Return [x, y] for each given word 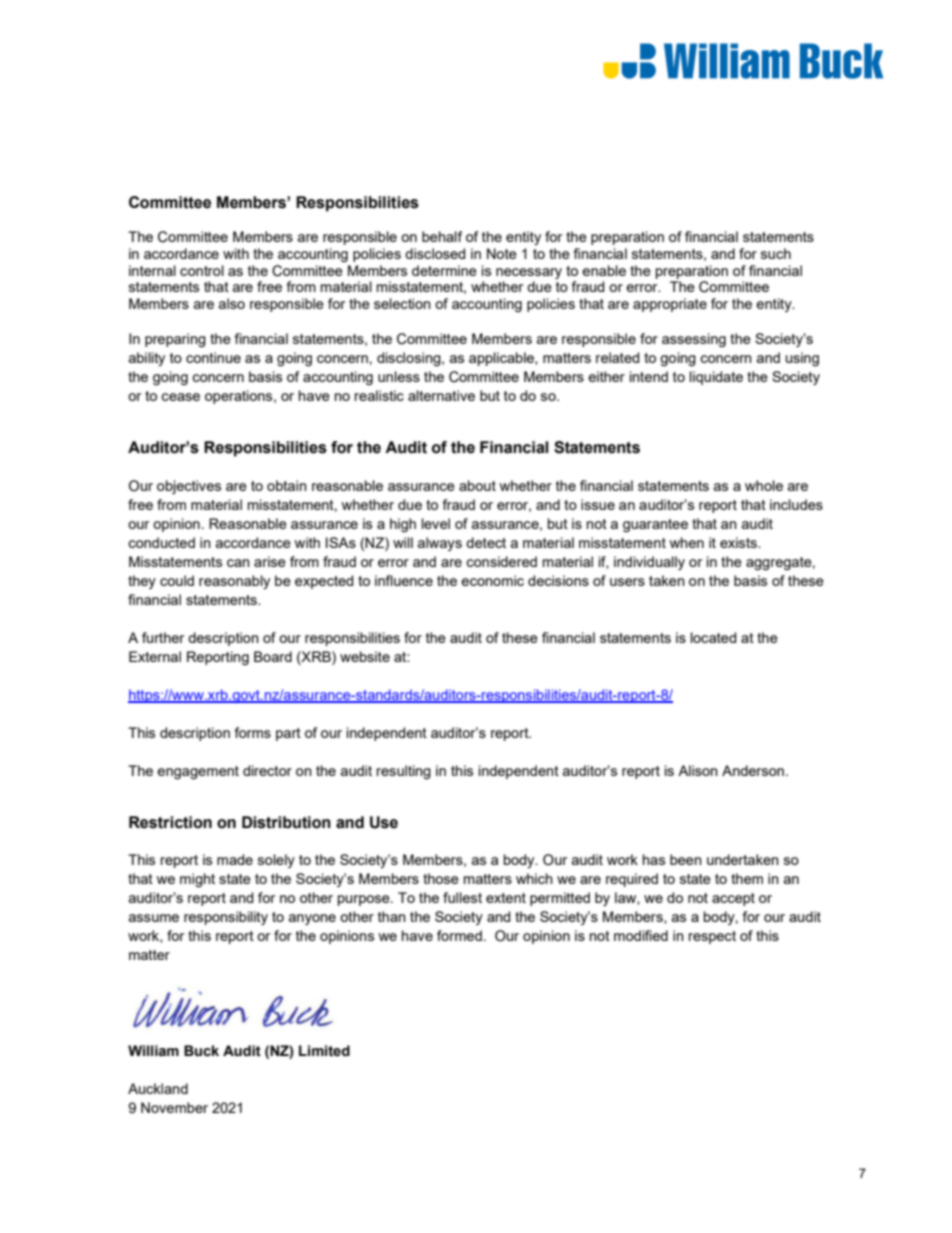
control [202, 270]
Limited [324, 1051]
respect [712, 937]
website [365, 656]
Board [273, 656]
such [776, 253]
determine [444, 270]
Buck [201, 1051]
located [713, 637]
